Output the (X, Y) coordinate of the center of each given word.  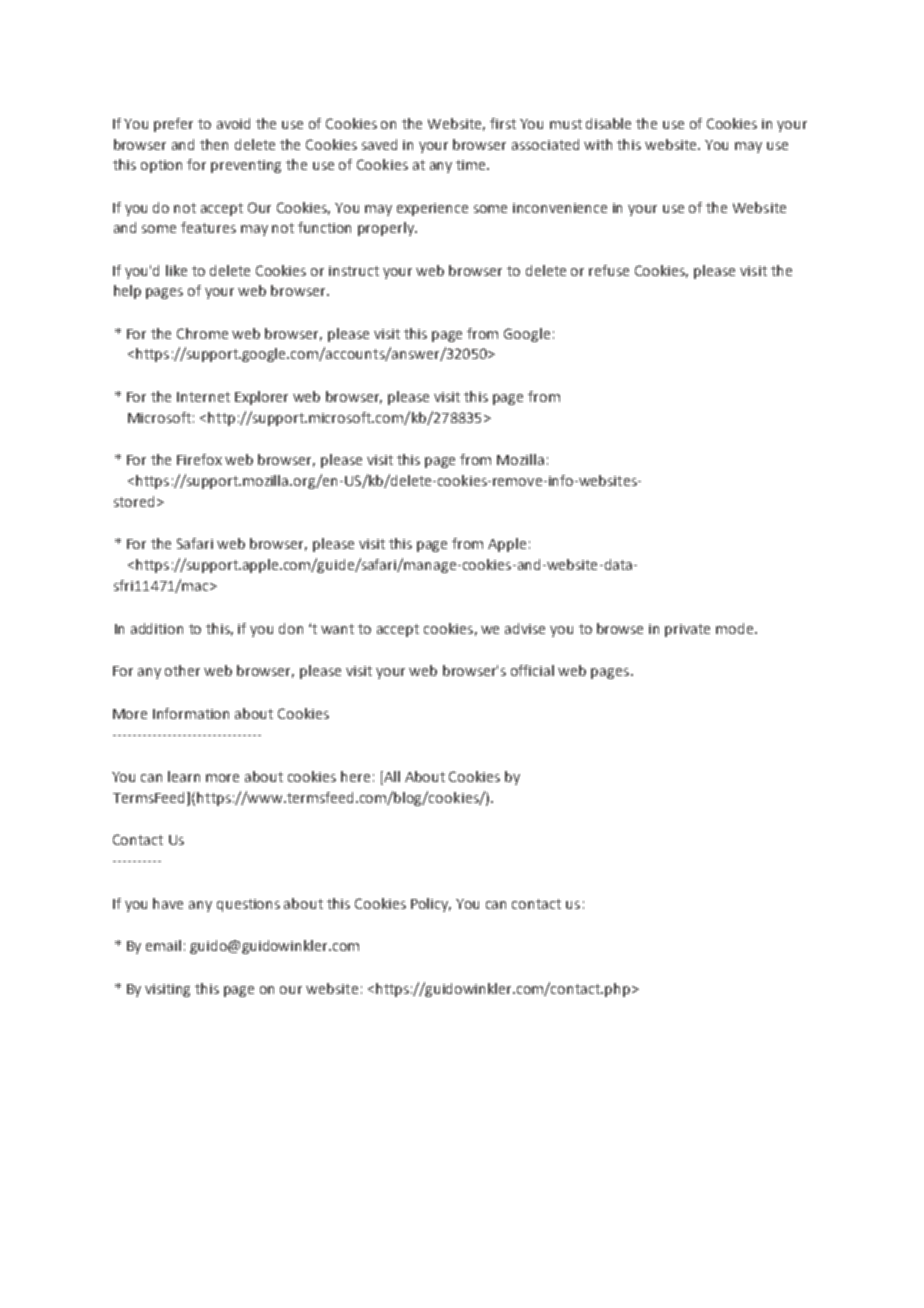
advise (525, 628)
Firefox (199, 459)
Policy (431, 905)
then (214, 144)
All (391, 778)
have (168, 903)
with (598, 144)
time (472, 165)
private (687, 630)
